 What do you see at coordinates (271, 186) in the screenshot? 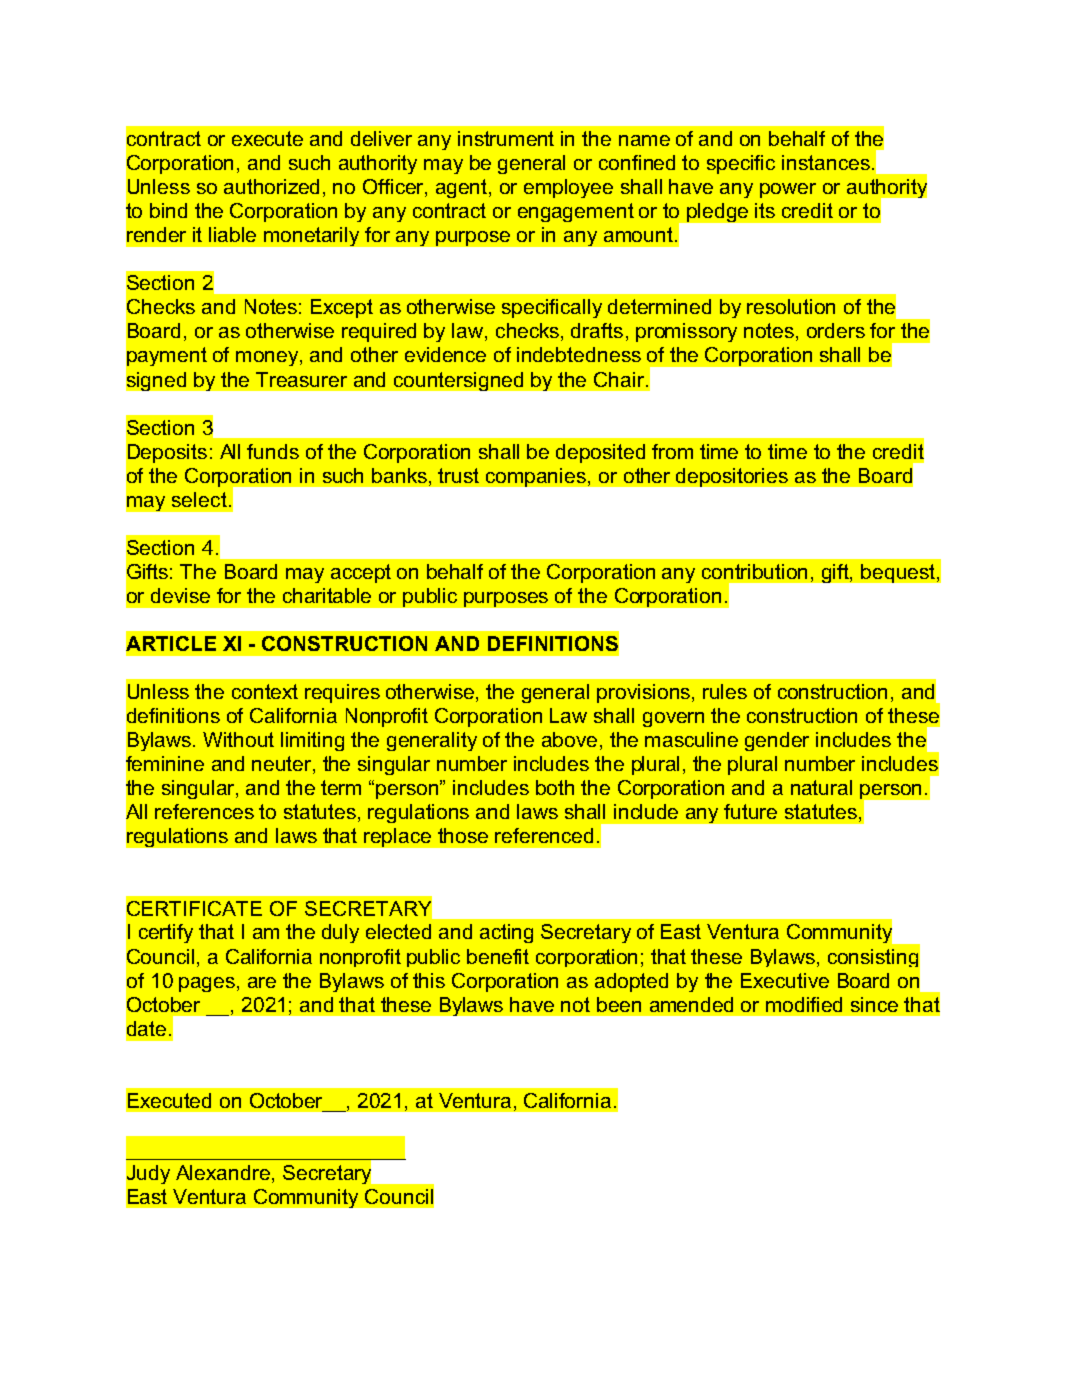
I see `authorized` at bounding box center [271, 186].
